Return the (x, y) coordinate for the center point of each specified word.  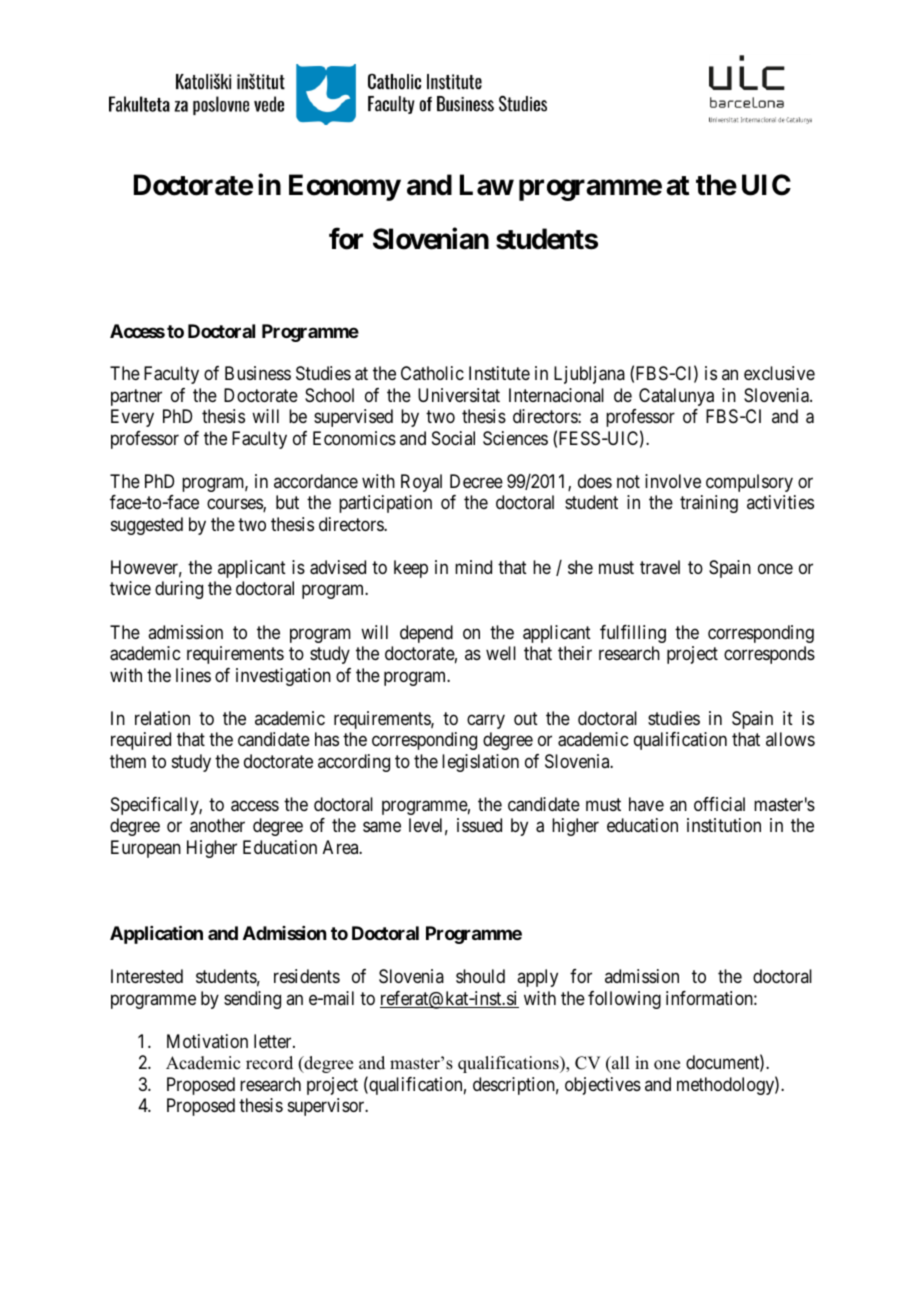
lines (193, 675)
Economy (345, 187)
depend (426, 634)
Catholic (432, 373)
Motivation (207, 1041)
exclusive (779, 373)
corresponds (769, 655)
